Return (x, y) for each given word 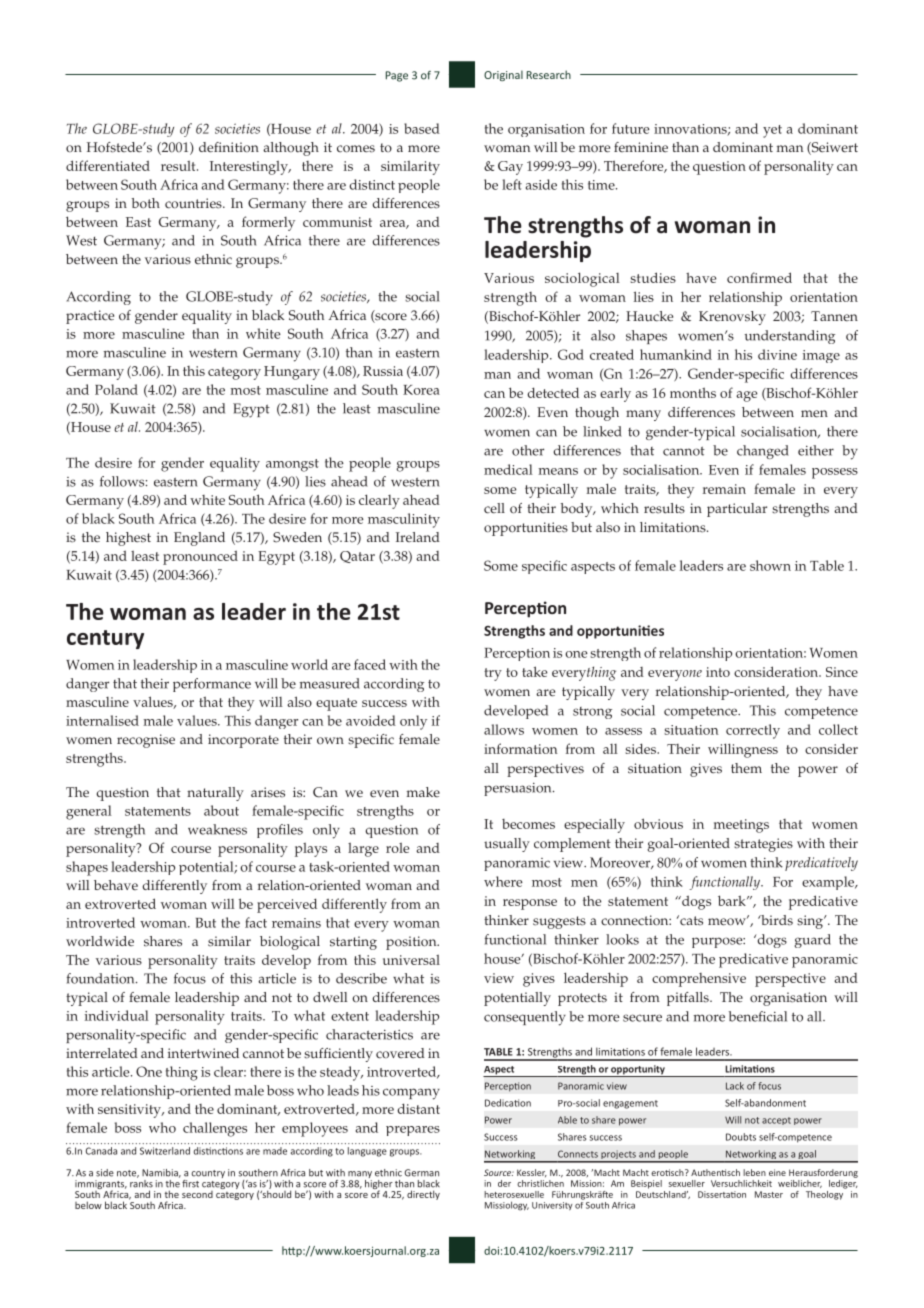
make (423, 792)
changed (763, 452)
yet (772, 131)
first (190, 1184)
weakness (217, 829)
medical (508, 469)
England (199, 539)
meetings (741, 826)
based (422, 128)
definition (229, 147)
